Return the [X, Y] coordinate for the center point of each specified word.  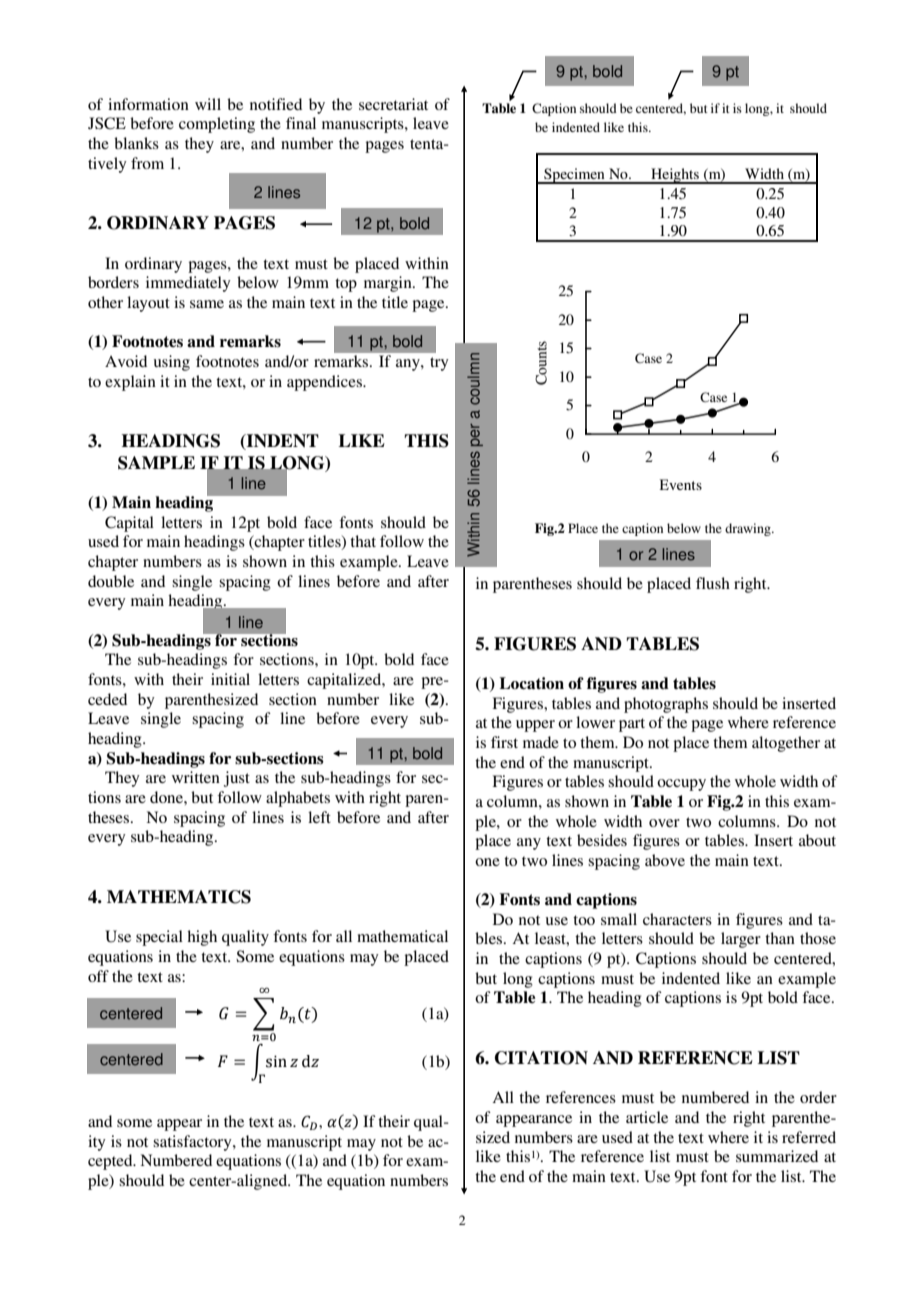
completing [217, 125]
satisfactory [193, 1143]
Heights [675, 176]
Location [532, 683]
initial [230, 679]
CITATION [541, 1058]
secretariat [393, 104]
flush [713, 583]
